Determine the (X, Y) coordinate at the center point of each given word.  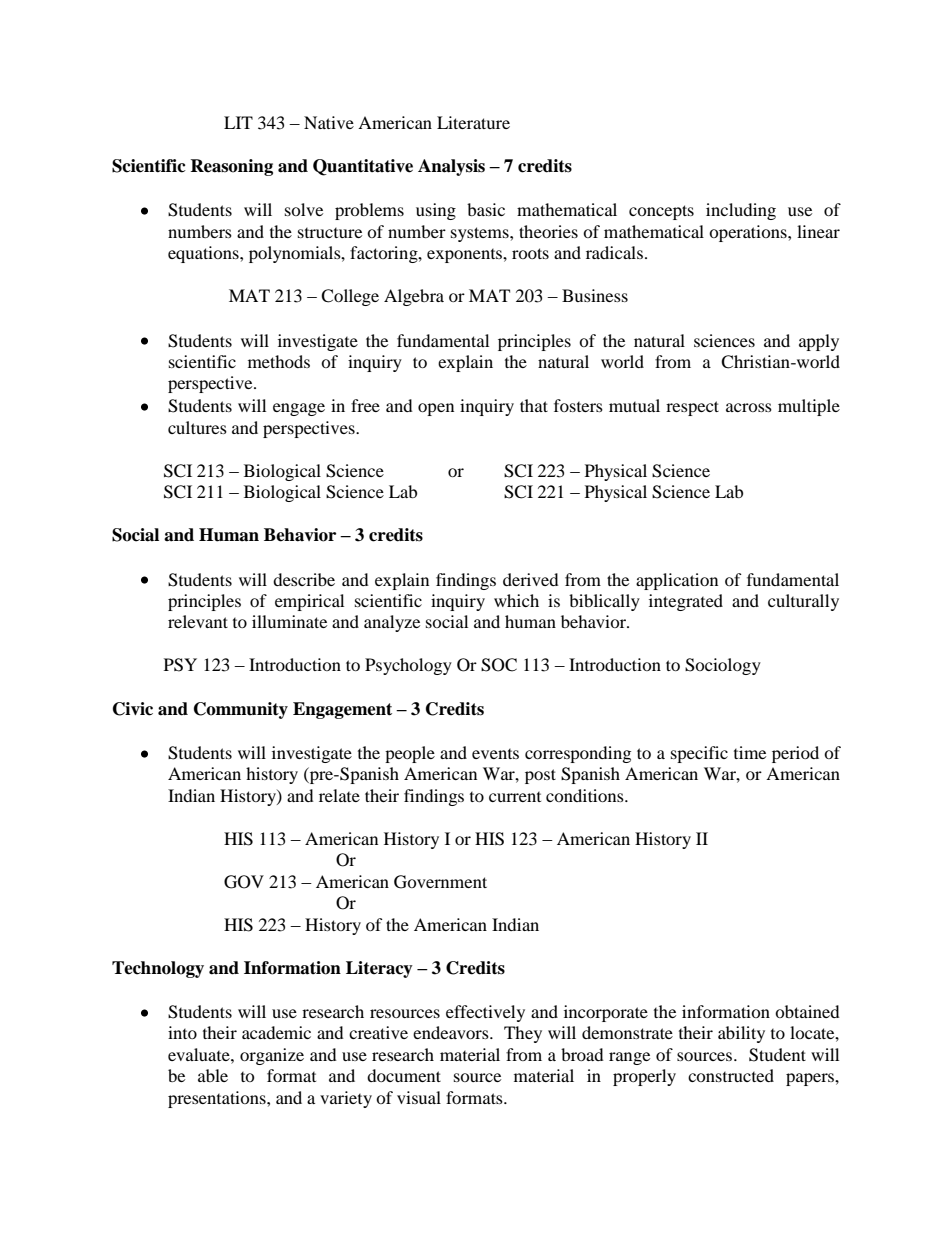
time (750, 752)
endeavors (452, 1032)
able (213, 1075)
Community (241, 710)
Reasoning (231, 167)
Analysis (451, 167)
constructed (731, 1075)
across (749, 407)
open (436, 409)
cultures (197, 427)
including (741, 211)
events (495, 754)
